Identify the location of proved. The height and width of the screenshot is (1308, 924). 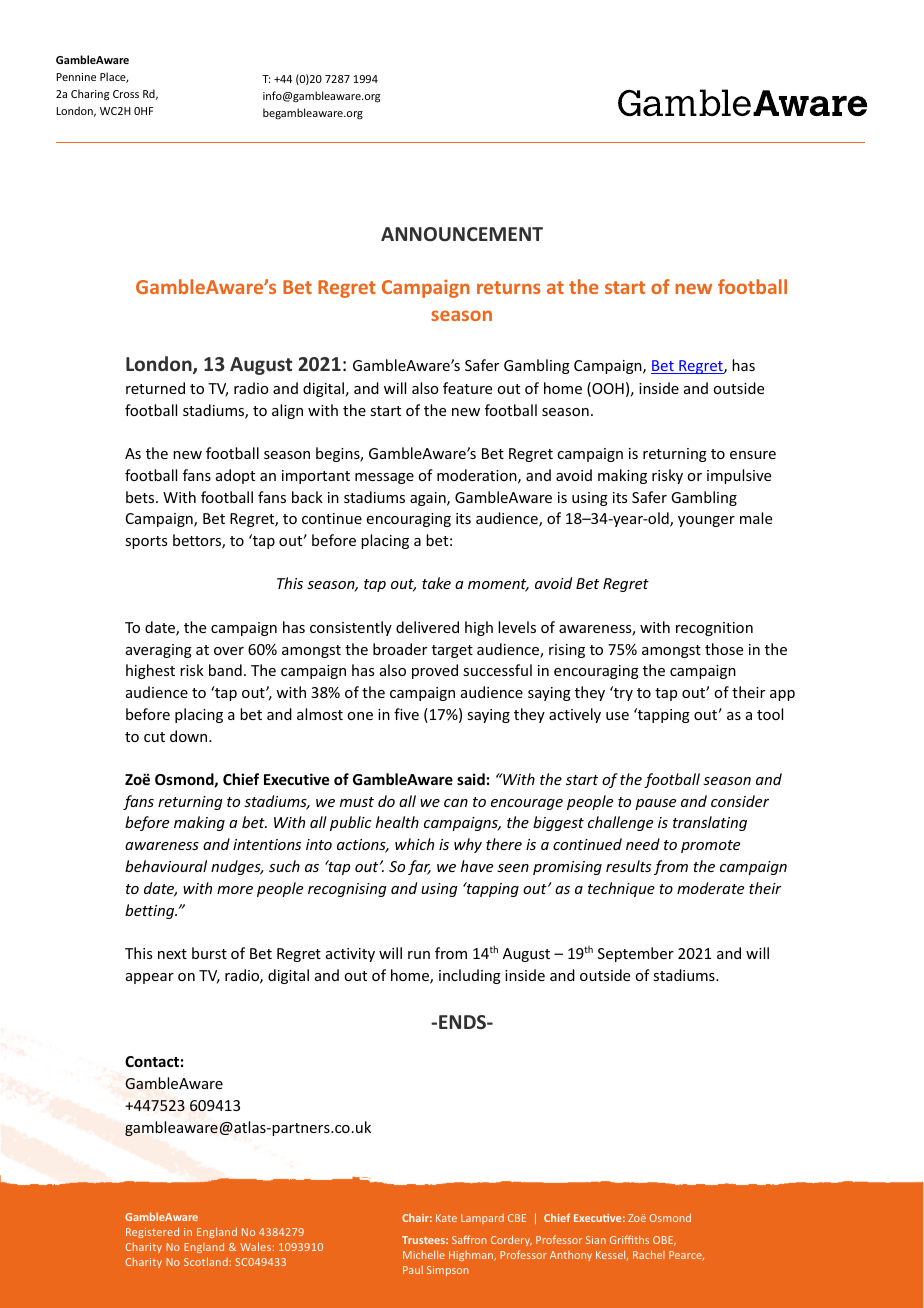
(435, 671).
